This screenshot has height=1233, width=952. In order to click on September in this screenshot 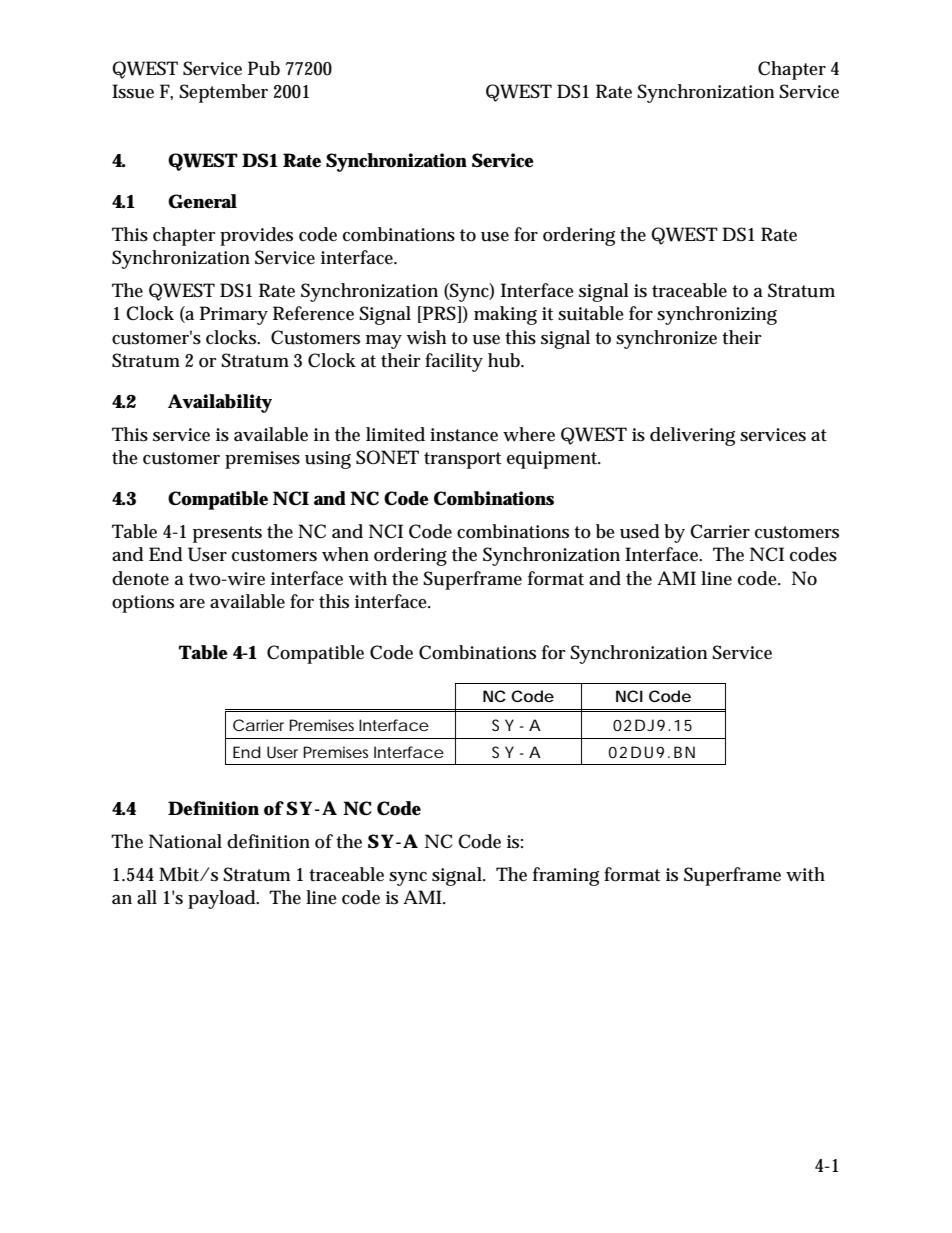, I will do `click(223, 93)`.
